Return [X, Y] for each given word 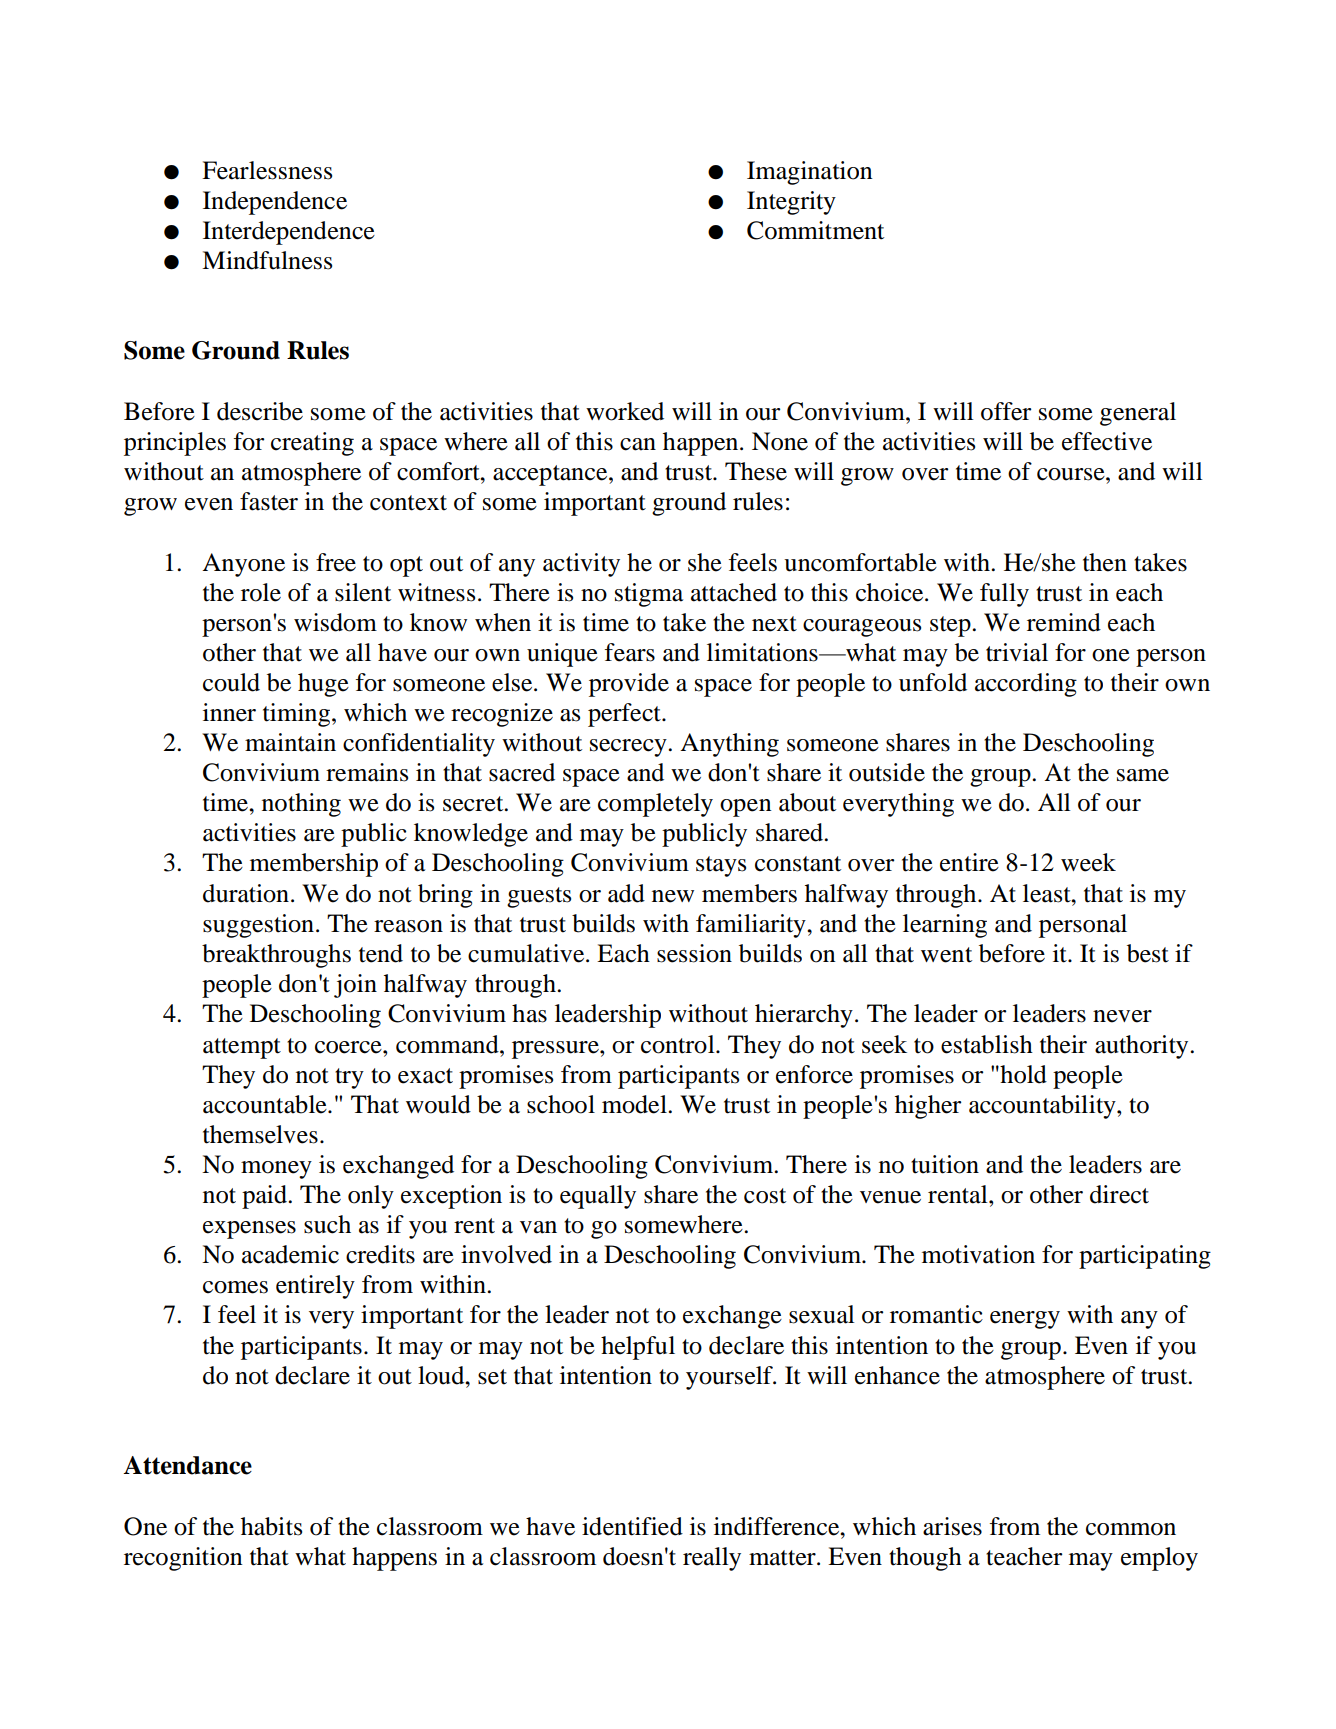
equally [598, 1197]
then [1105, 562]
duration [246, 893]
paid [265, 1197]
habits [271, 1526]
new [673, 896]
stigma [649, 595]
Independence [275, 203]
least [1048, 893]
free [336, 562]
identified [632, 1526]
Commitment [815, 230]
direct [1119, 1194]
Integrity [791, 203]
